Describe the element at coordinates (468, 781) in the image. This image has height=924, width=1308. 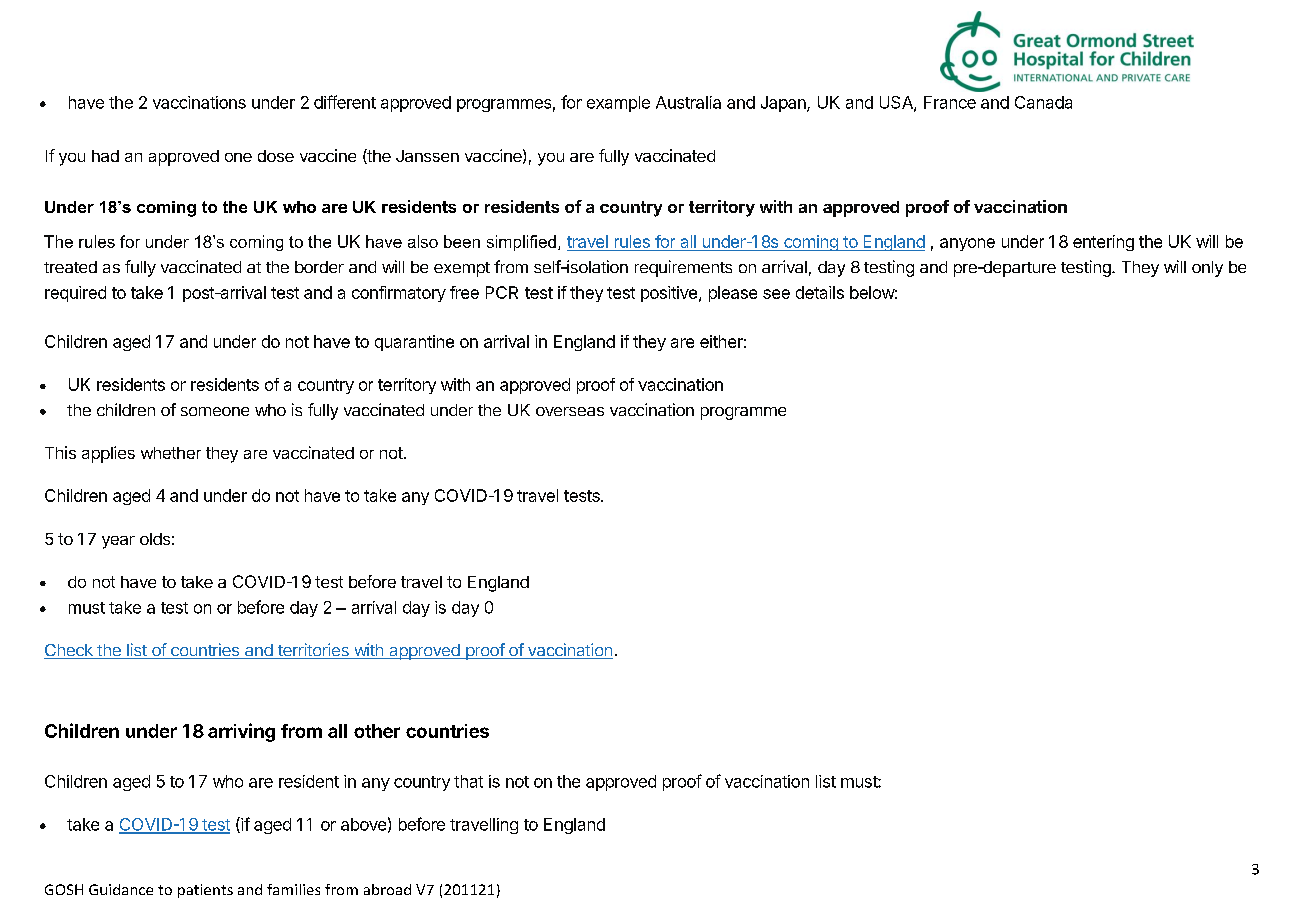
I see `that` at that location.
